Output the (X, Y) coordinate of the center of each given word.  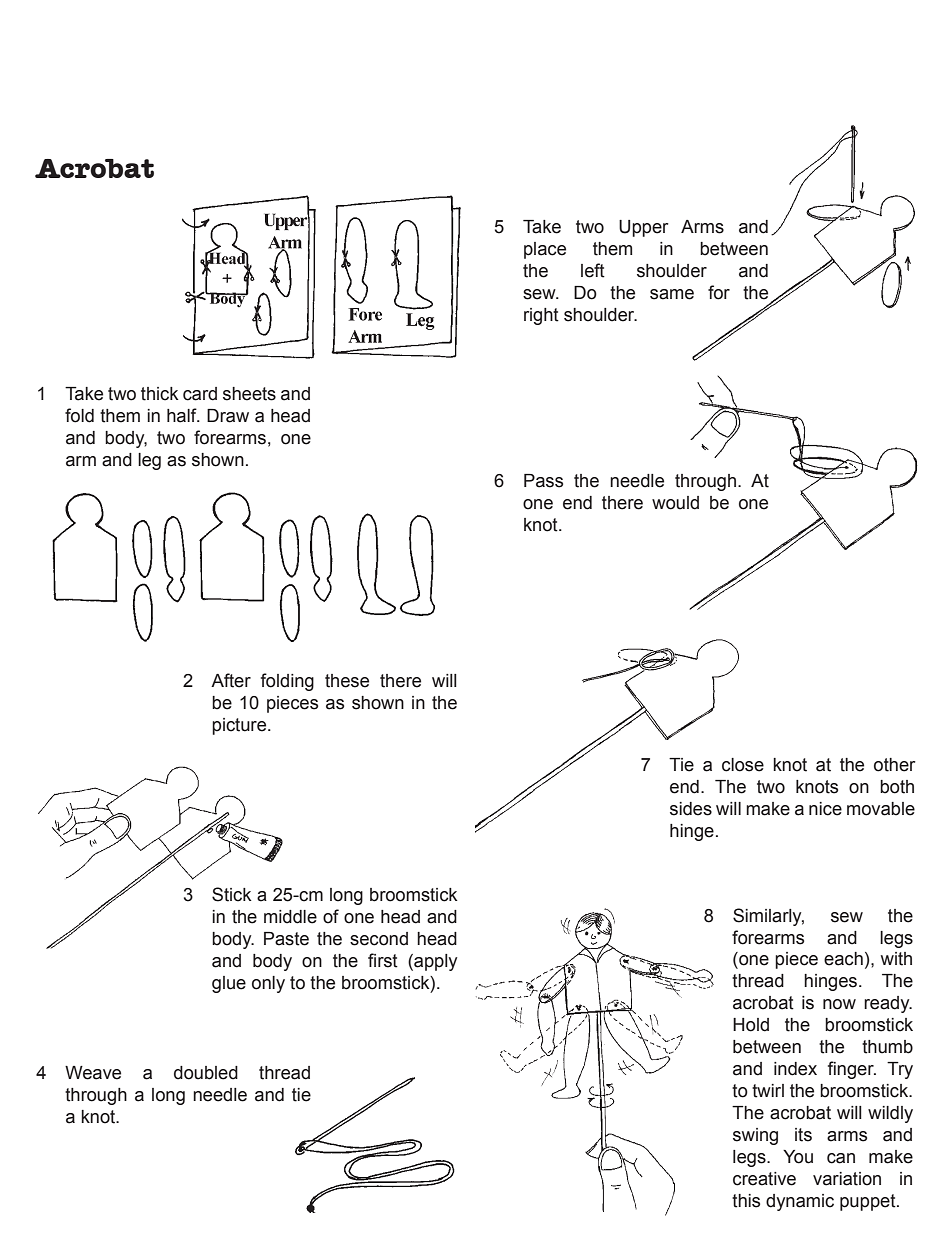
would (675, 503)
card (200, 394)
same (672, 294)
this (746, 1201)
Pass (543, 481)
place (545, 250)
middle (290, 917)
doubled (206, 1073)
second (379, 939)
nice (825, 809)
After (231, 680)
